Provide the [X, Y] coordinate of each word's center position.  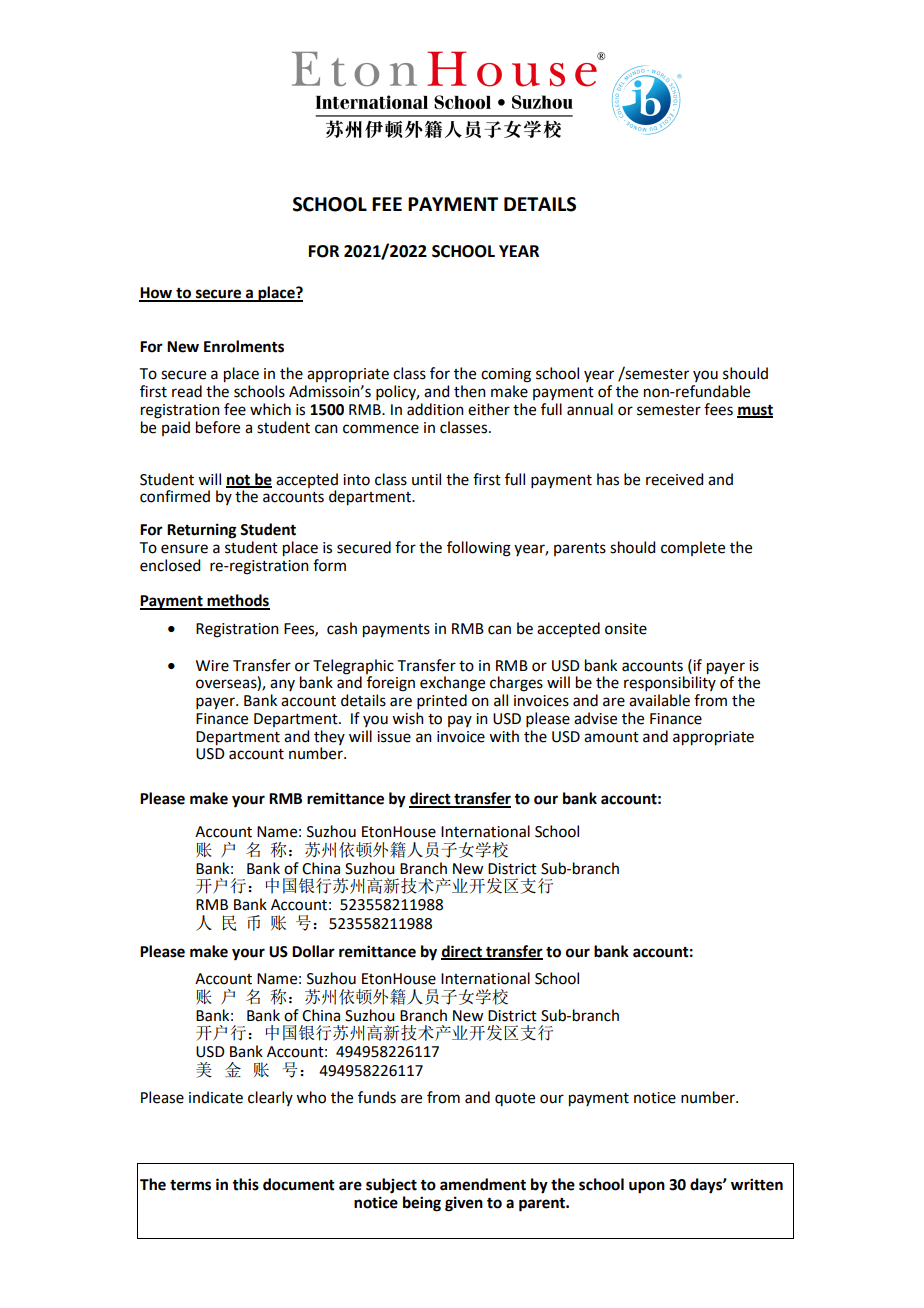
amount [611, 737]
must [755, 411]
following [479, 549]
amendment [483, 1184]
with [504, 736]
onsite [626, 629]
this [245, 1184]
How [157, 294]
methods [237, 601]
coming [506, 375]
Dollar [313, 951]
